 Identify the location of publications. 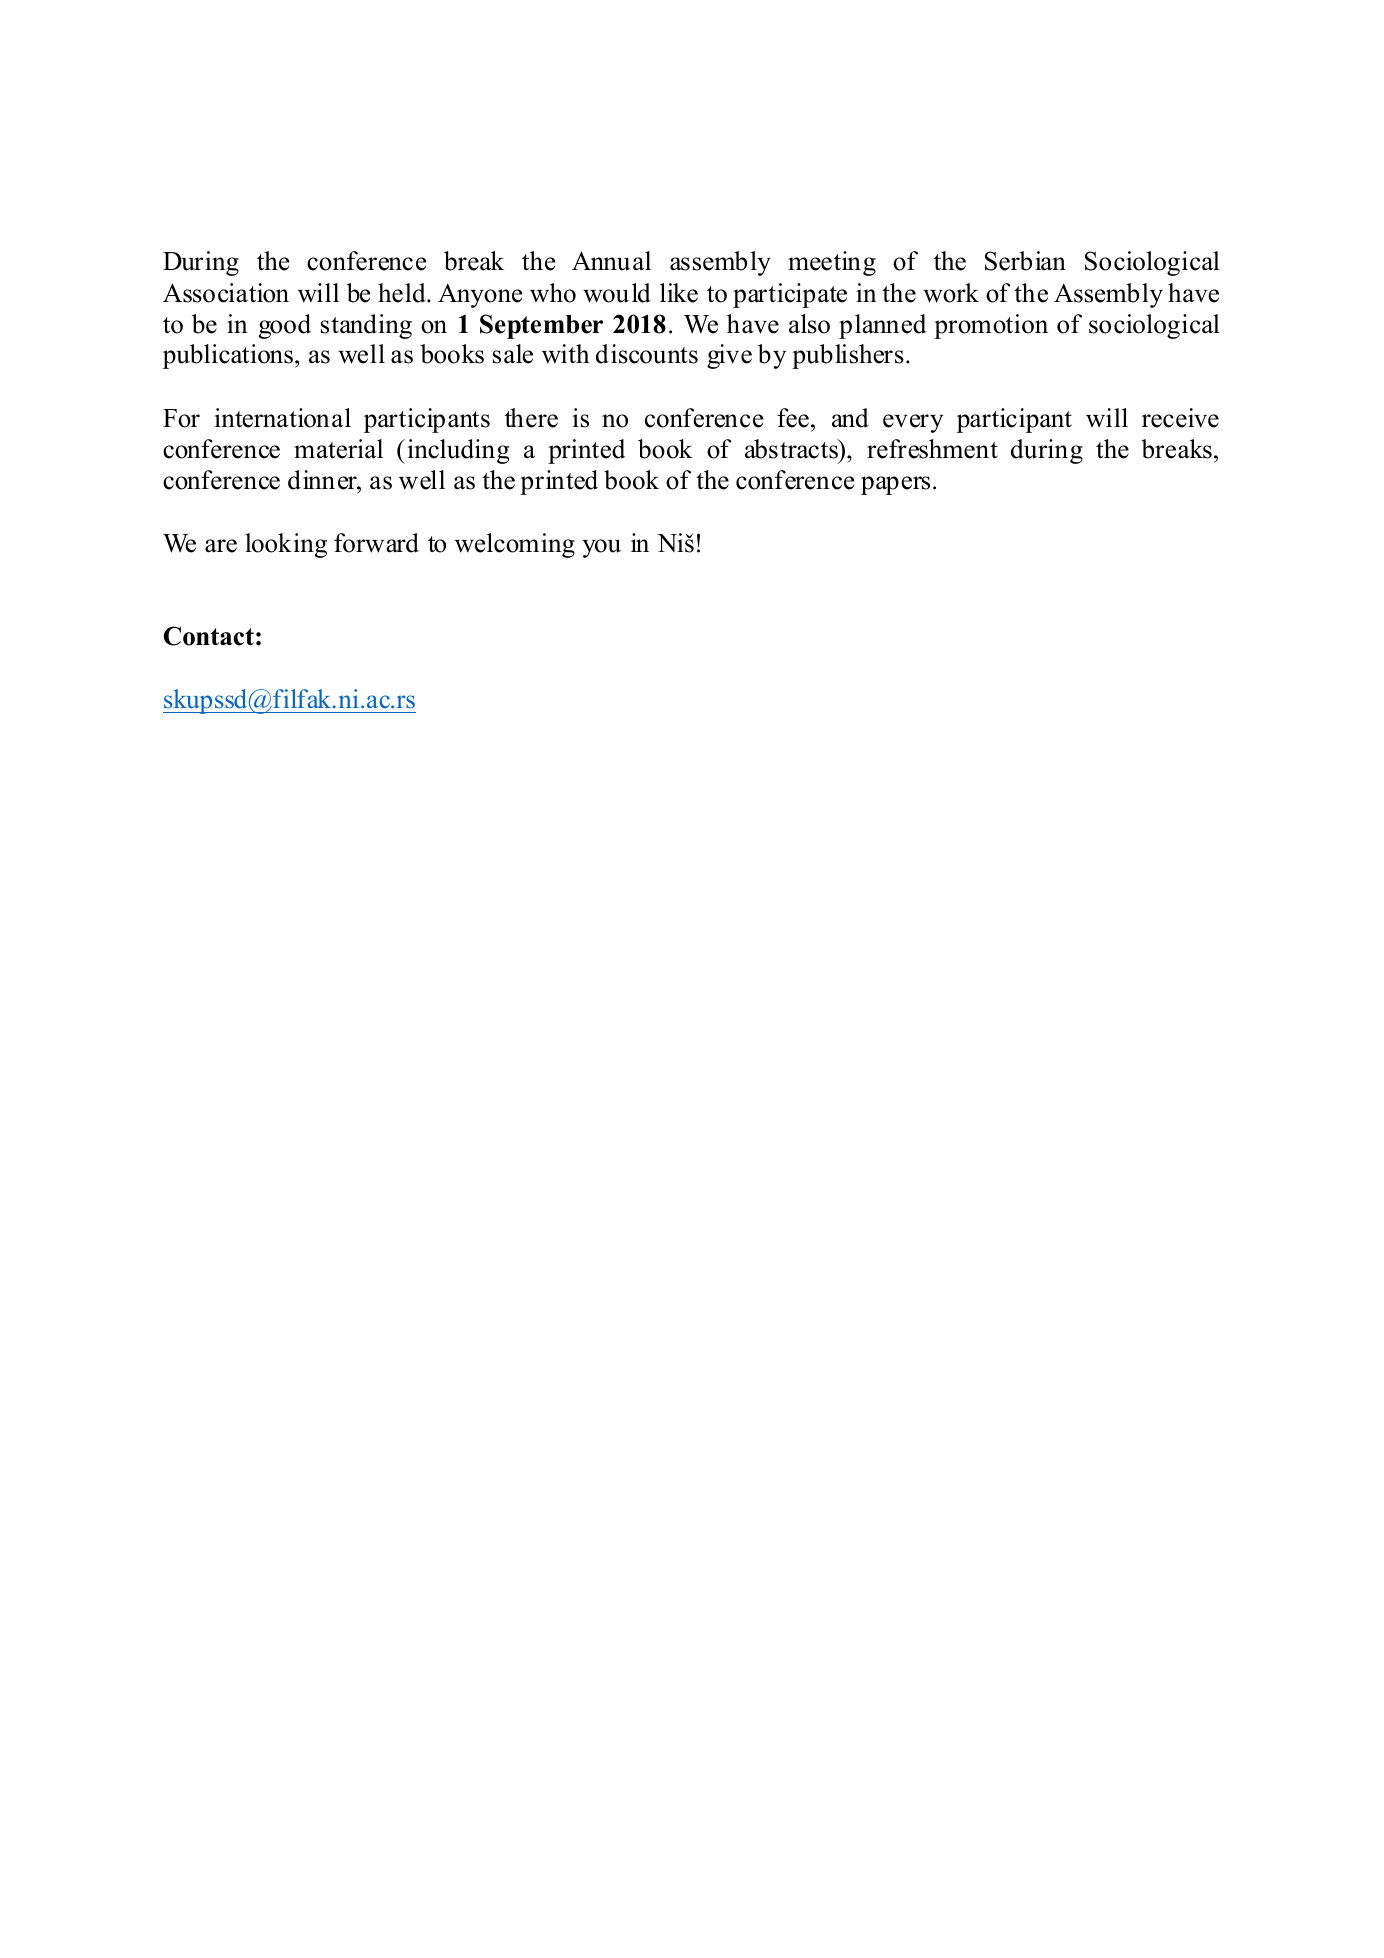
(228, 356).
